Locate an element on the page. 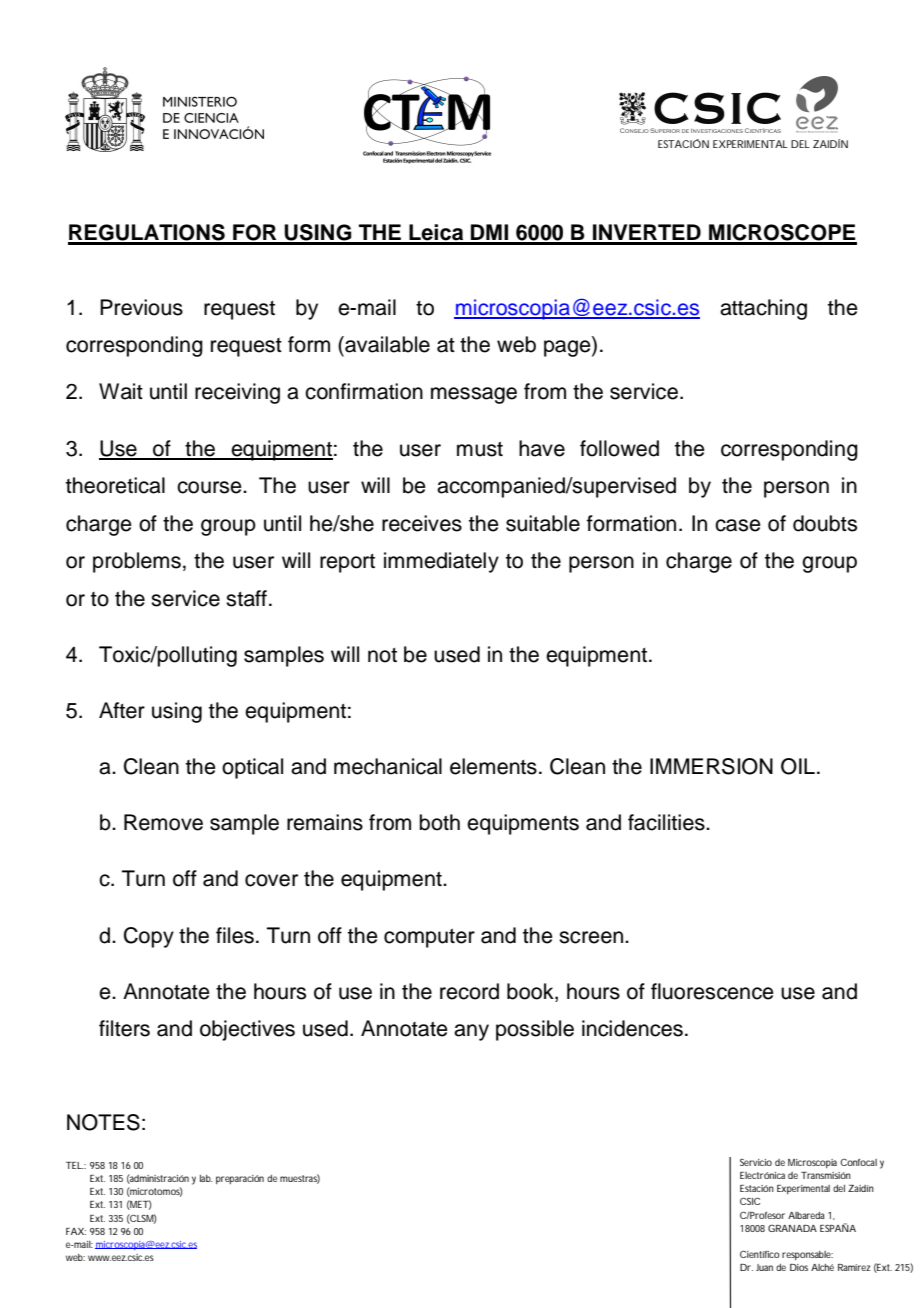 The height and width of the page is (1308, 924). Previous is located at coordinates (141, 307).
